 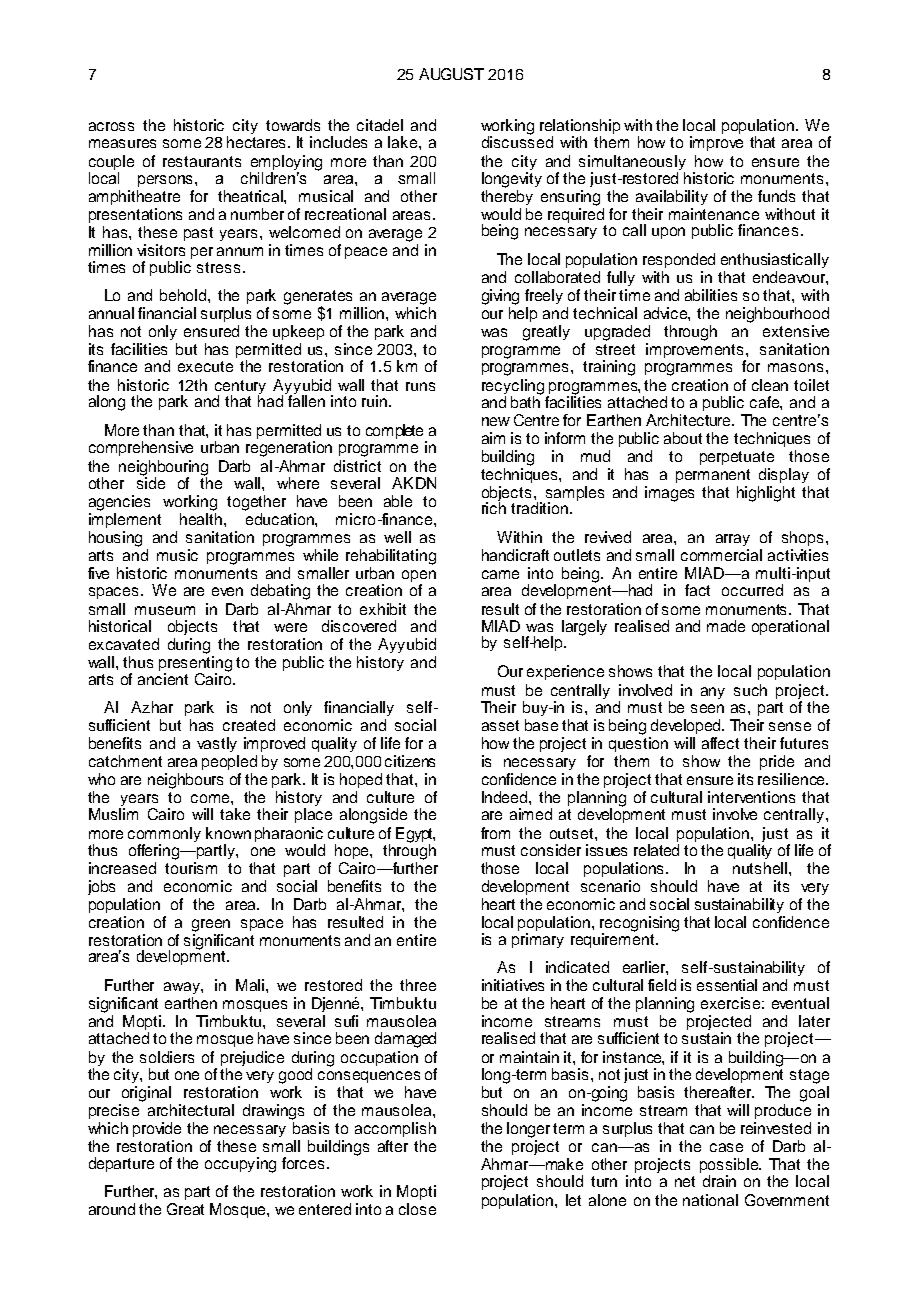 What do you see at coordinates (500, 297) in the screenshot?
I see `giving` at bounding box center [500, 297].
